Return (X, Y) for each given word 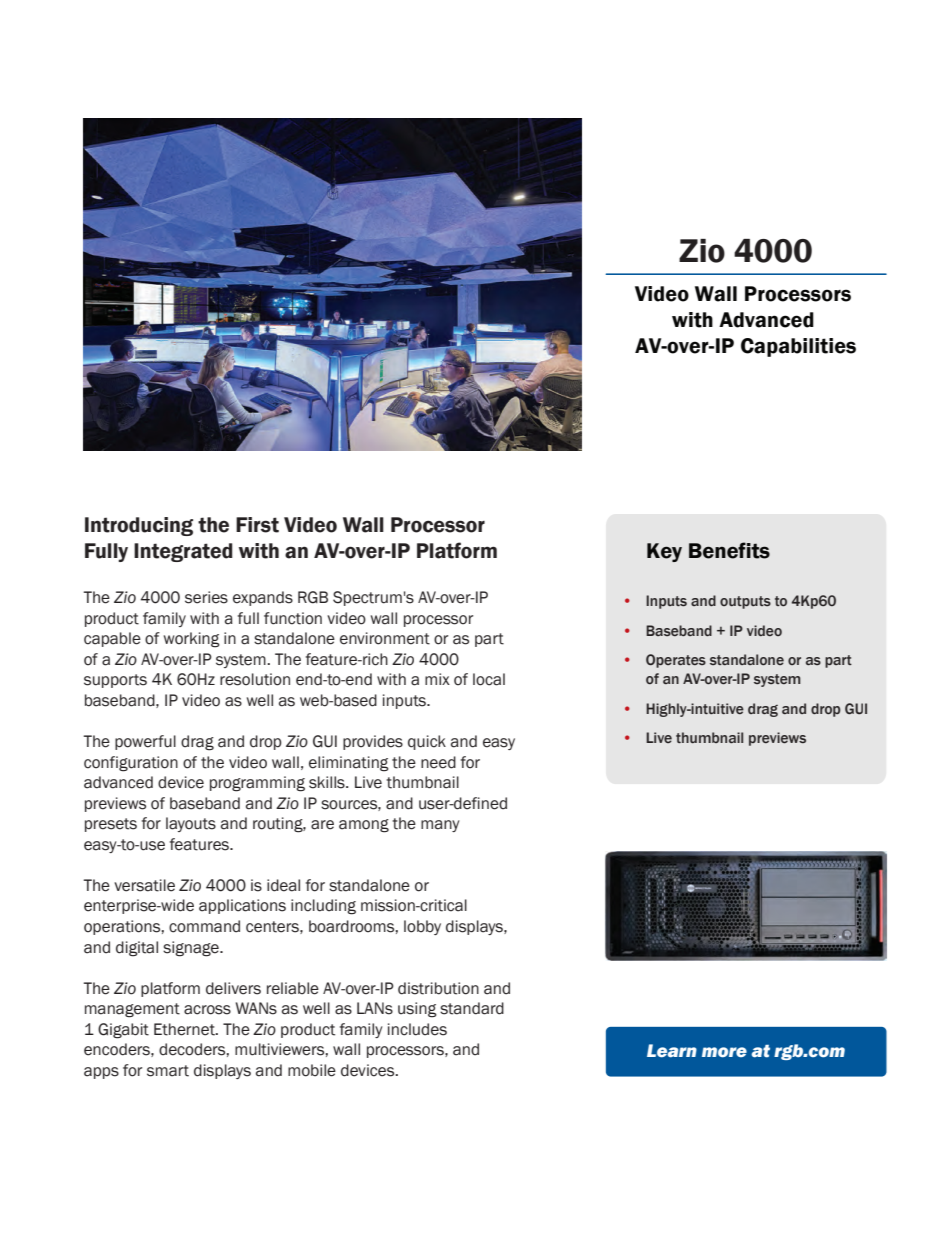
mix (437, 679)
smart (168, 1071)
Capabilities (798, 347)
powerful (145, 742)
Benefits (729, 550)
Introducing (139, 526)
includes (417, 1029)
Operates (676, 661)
